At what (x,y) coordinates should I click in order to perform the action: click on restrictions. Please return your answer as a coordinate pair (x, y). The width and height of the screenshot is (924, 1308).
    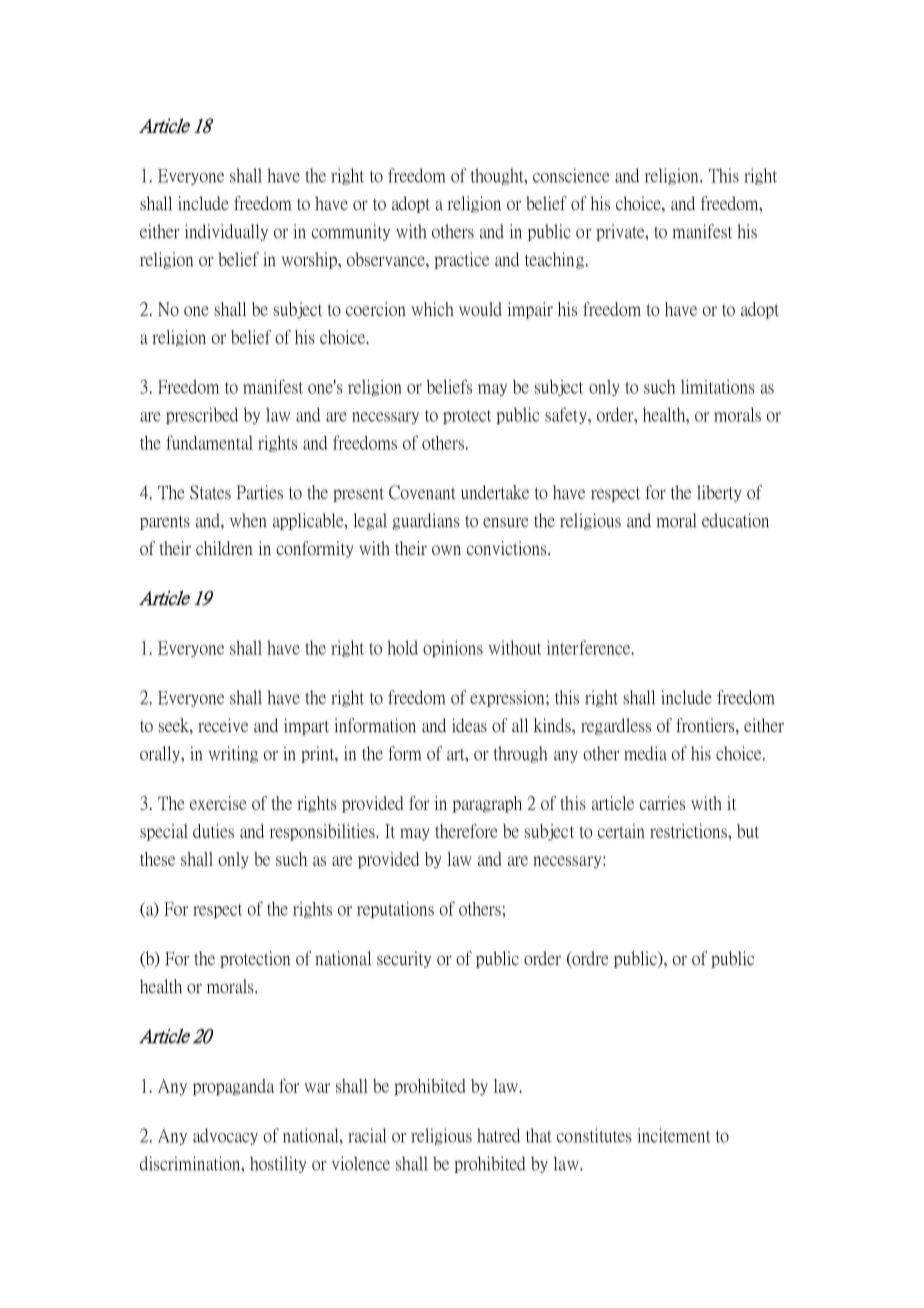
    Looking at the image, I should click on (689, 831).
